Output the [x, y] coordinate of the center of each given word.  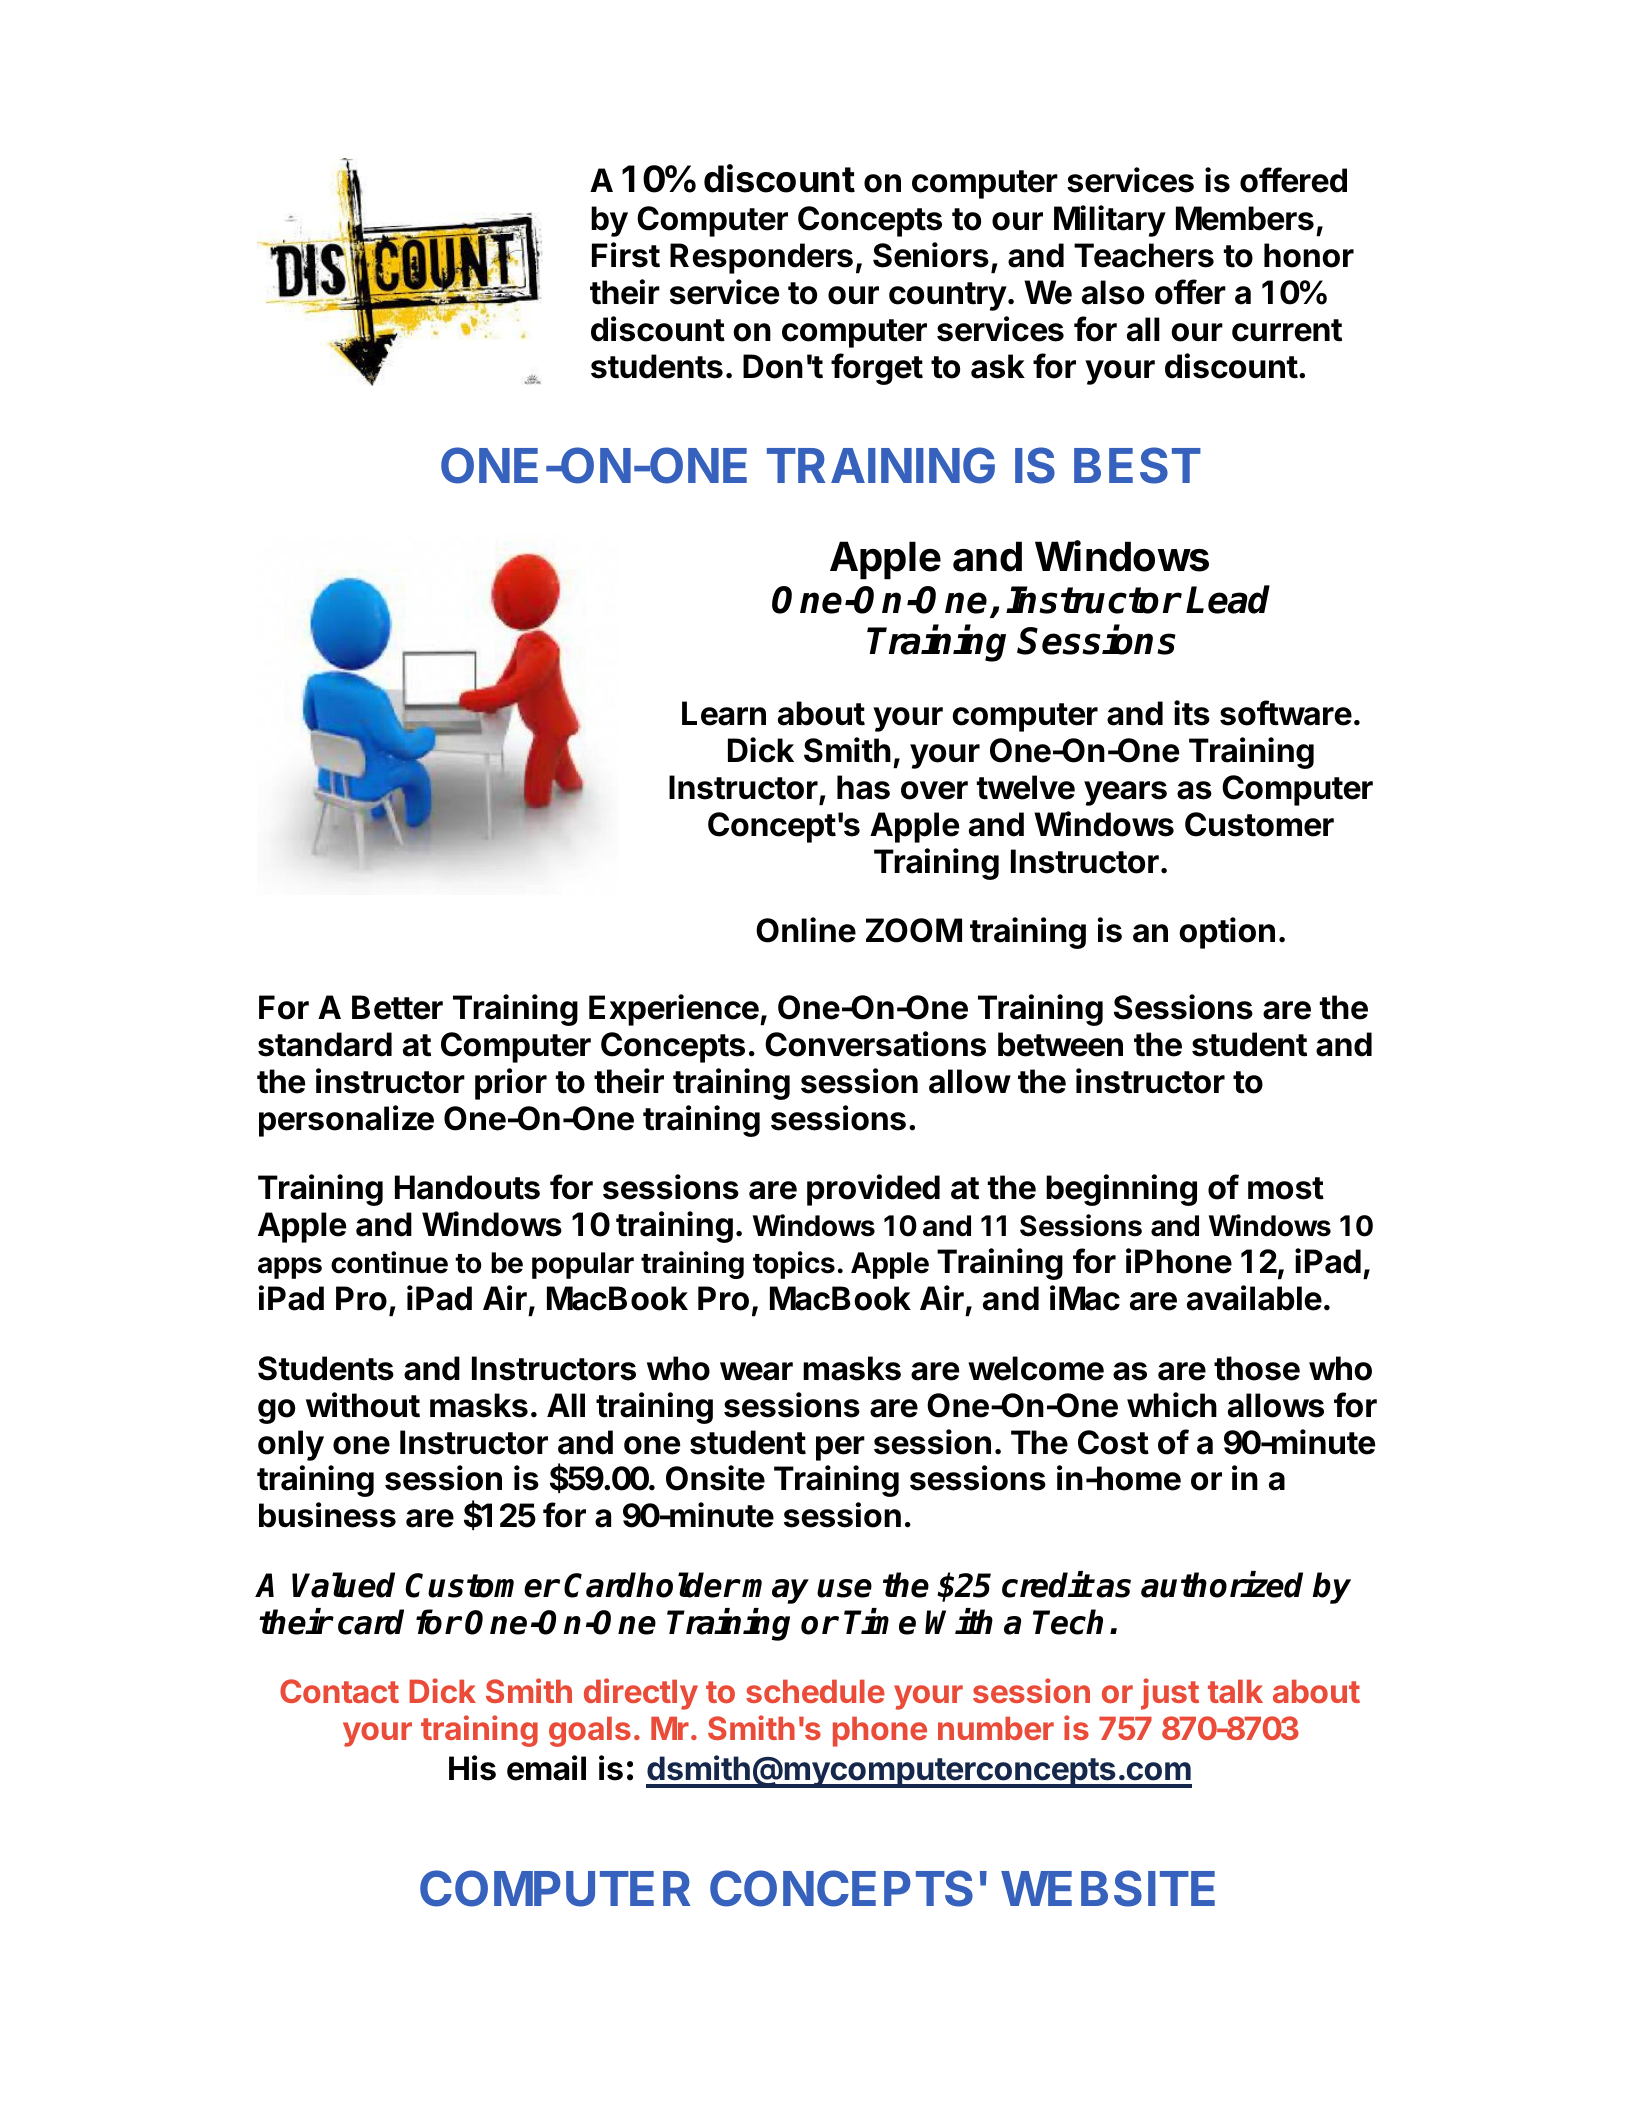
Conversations [875, 1044]
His [472, 1768]
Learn [724, 713]
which [1172, 1405]
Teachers [1144, 255]
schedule [815, 1691]
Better [397, 1007]
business [327, 1515]
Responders [761, 258]
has [863, 787]
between [1060, 1044]
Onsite [715, 1478]
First [626, 255]
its [1192, 713]
